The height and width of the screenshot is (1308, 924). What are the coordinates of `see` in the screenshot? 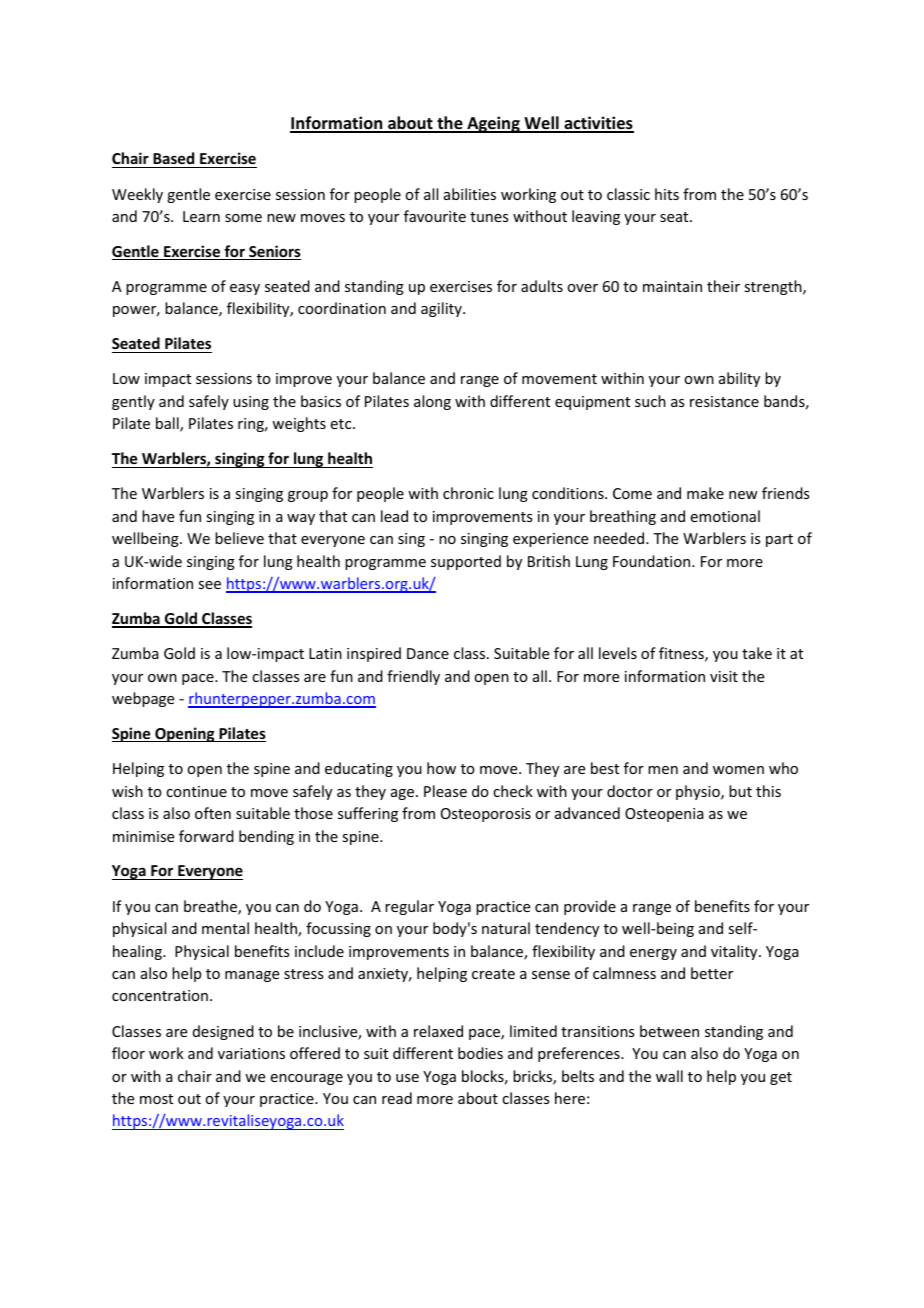 It's located at (209, 585).
